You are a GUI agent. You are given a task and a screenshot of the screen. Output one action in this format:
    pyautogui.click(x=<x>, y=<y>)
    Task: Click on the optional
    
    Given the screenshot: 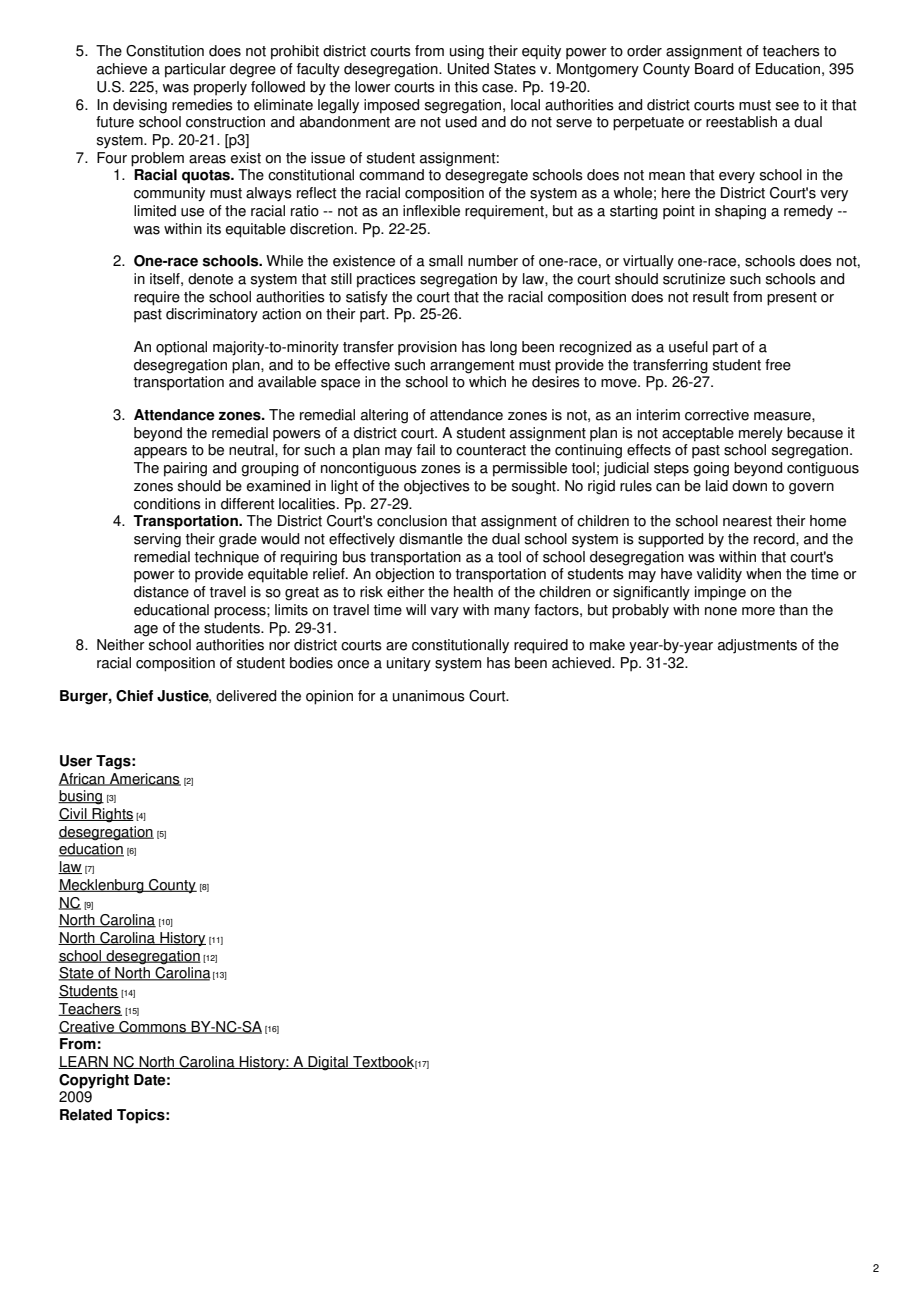 What is the action you would take?
    pyautogui.click(x=181, y=348)
